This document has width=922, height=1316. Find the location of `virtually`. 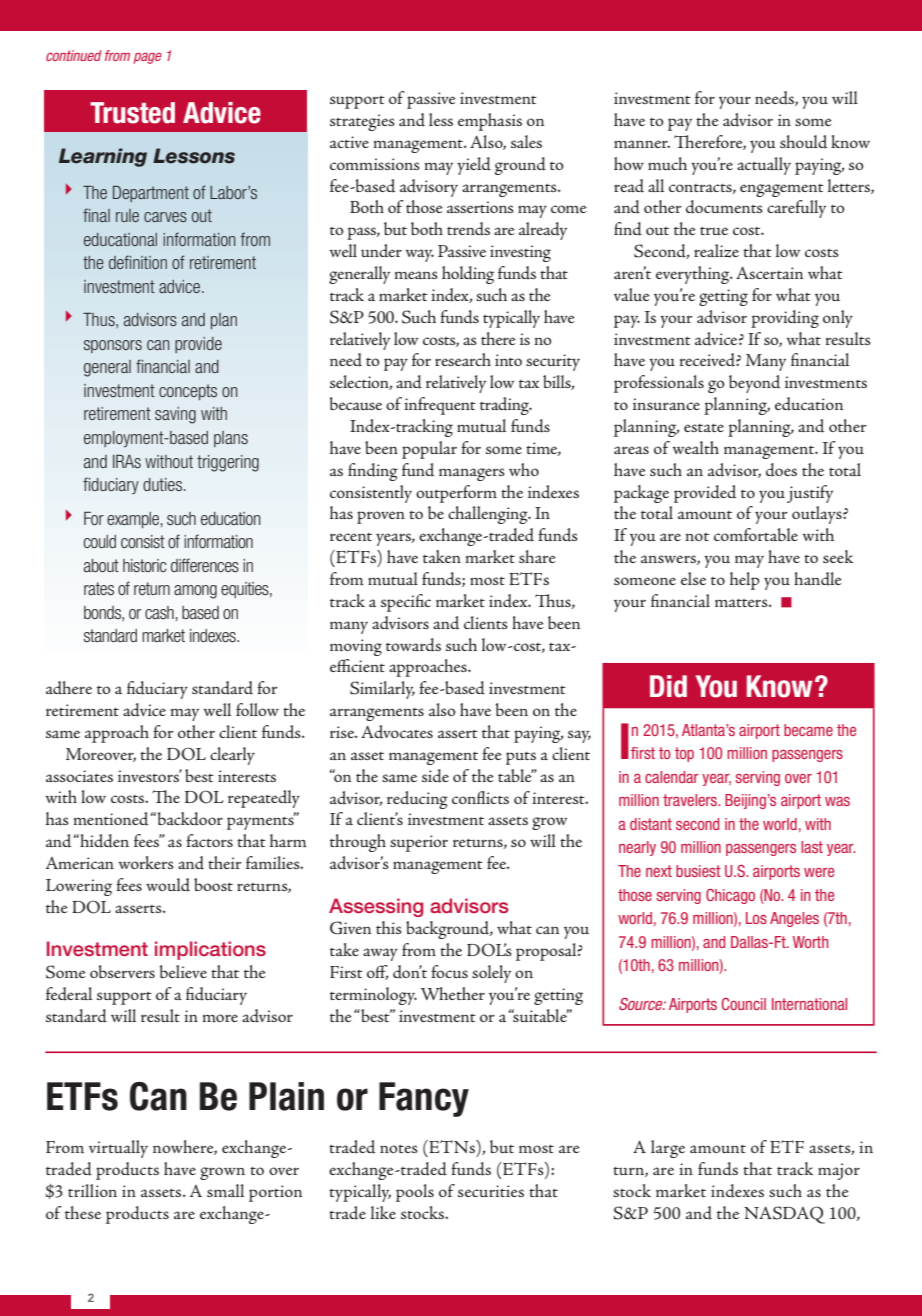

virtually is located at coordinates (118, 1149).
